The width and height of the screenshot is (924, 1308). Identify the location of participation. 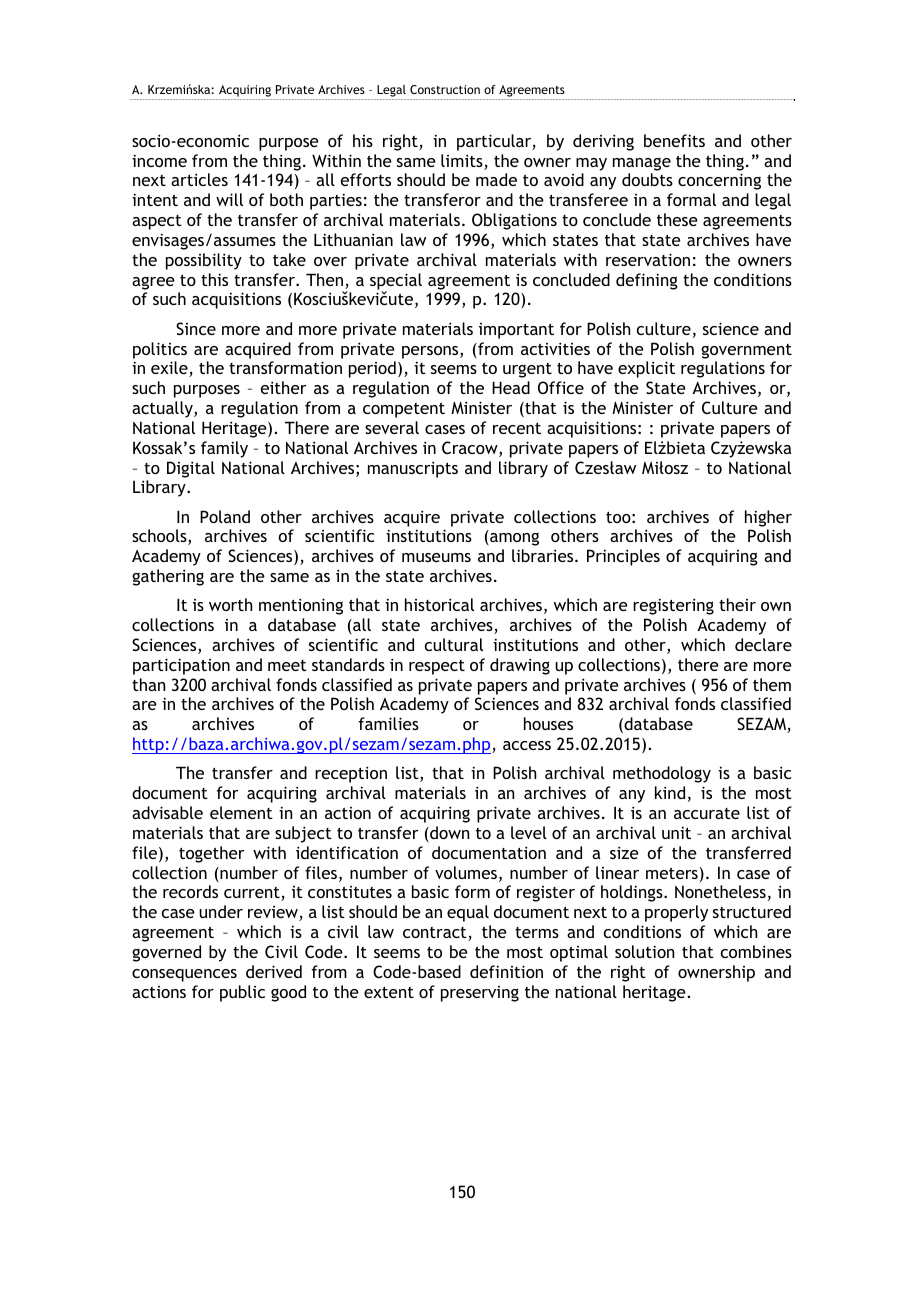
(181, 666).
